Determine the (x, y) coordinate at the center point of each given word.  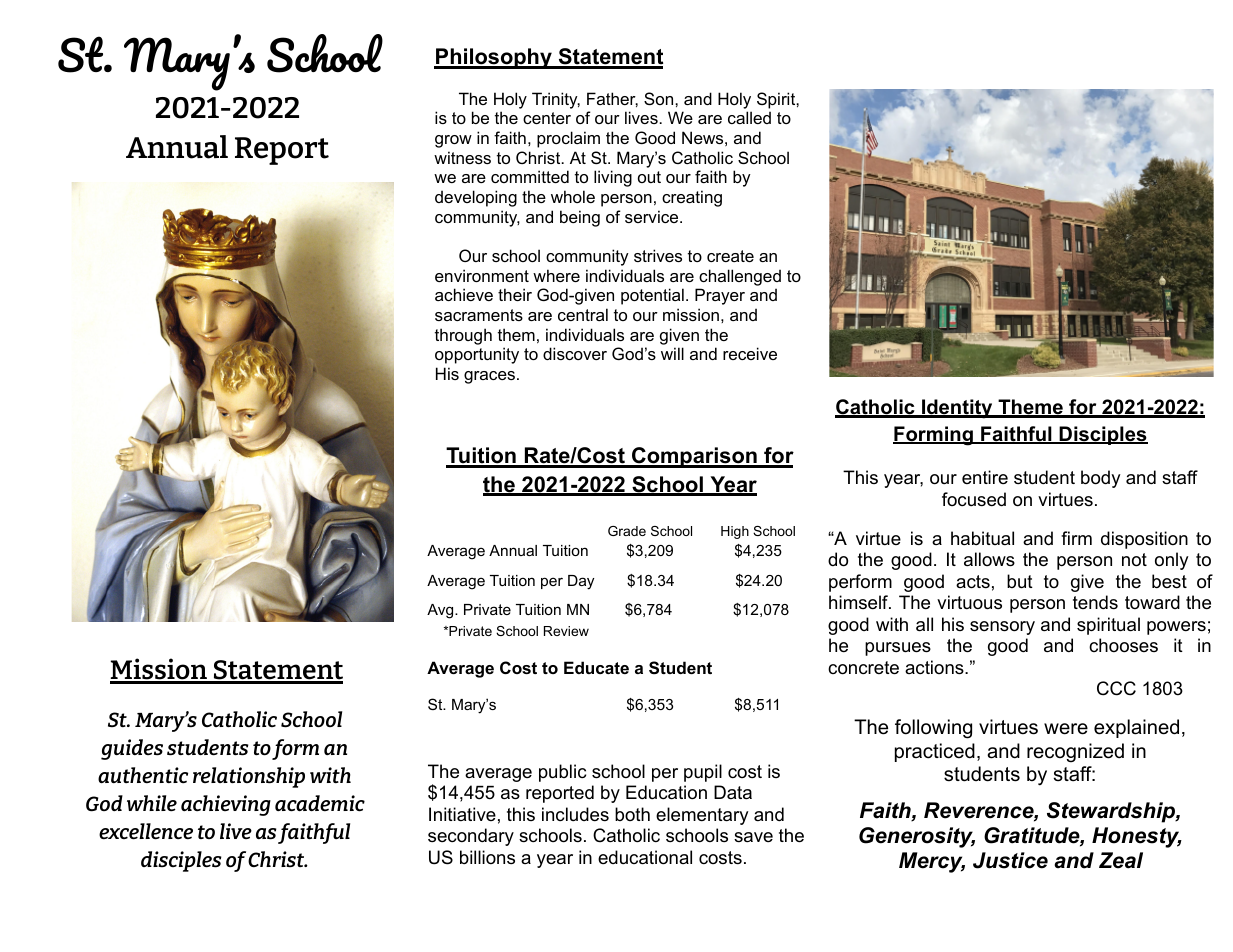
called (749, 117)
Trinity (556, 100)
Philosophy (494, 58)
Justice (1010, 860)
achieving (226, 805)
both (632, 814)
